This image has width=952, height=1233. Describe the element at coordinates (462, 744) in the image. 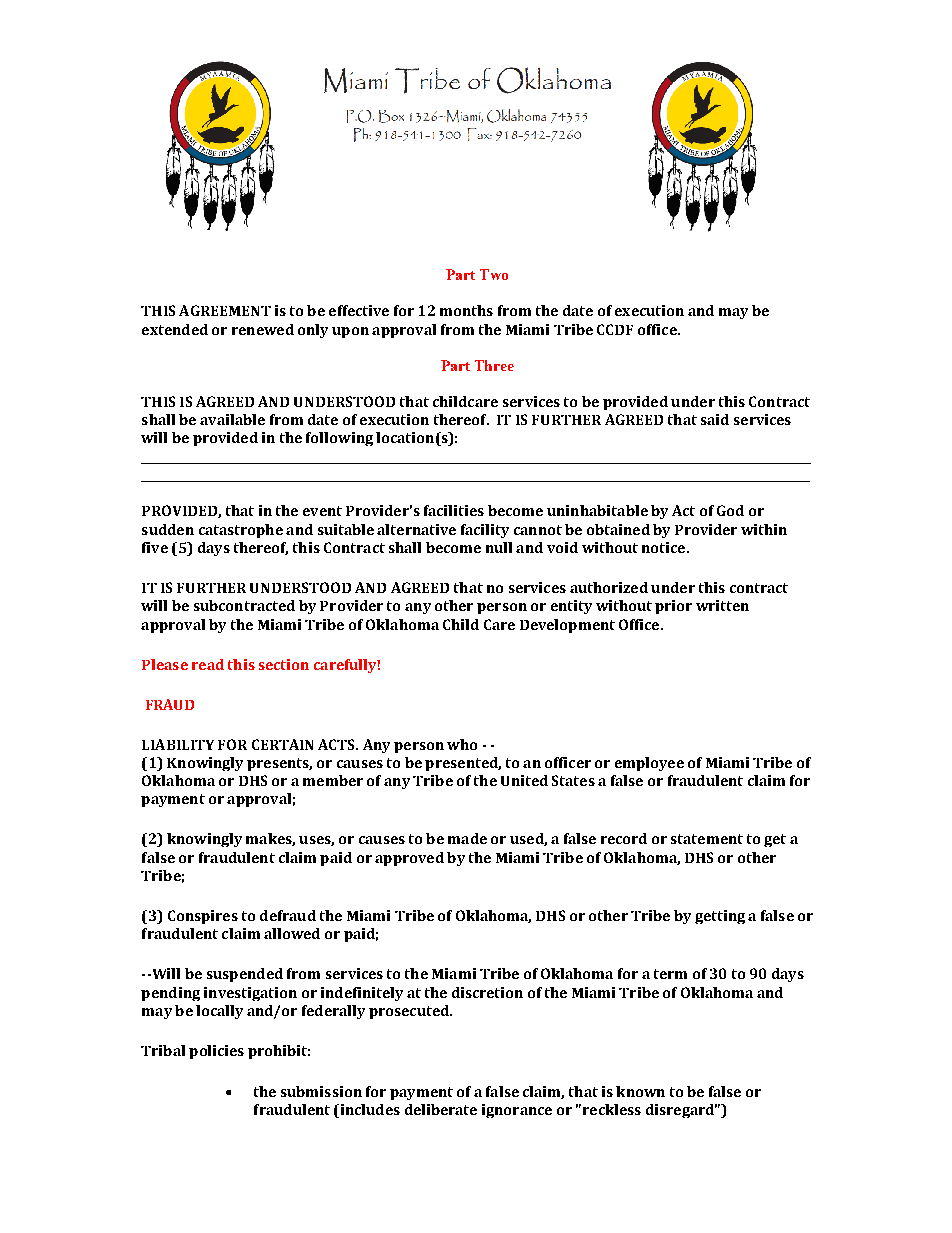

I see `who` at that location.
